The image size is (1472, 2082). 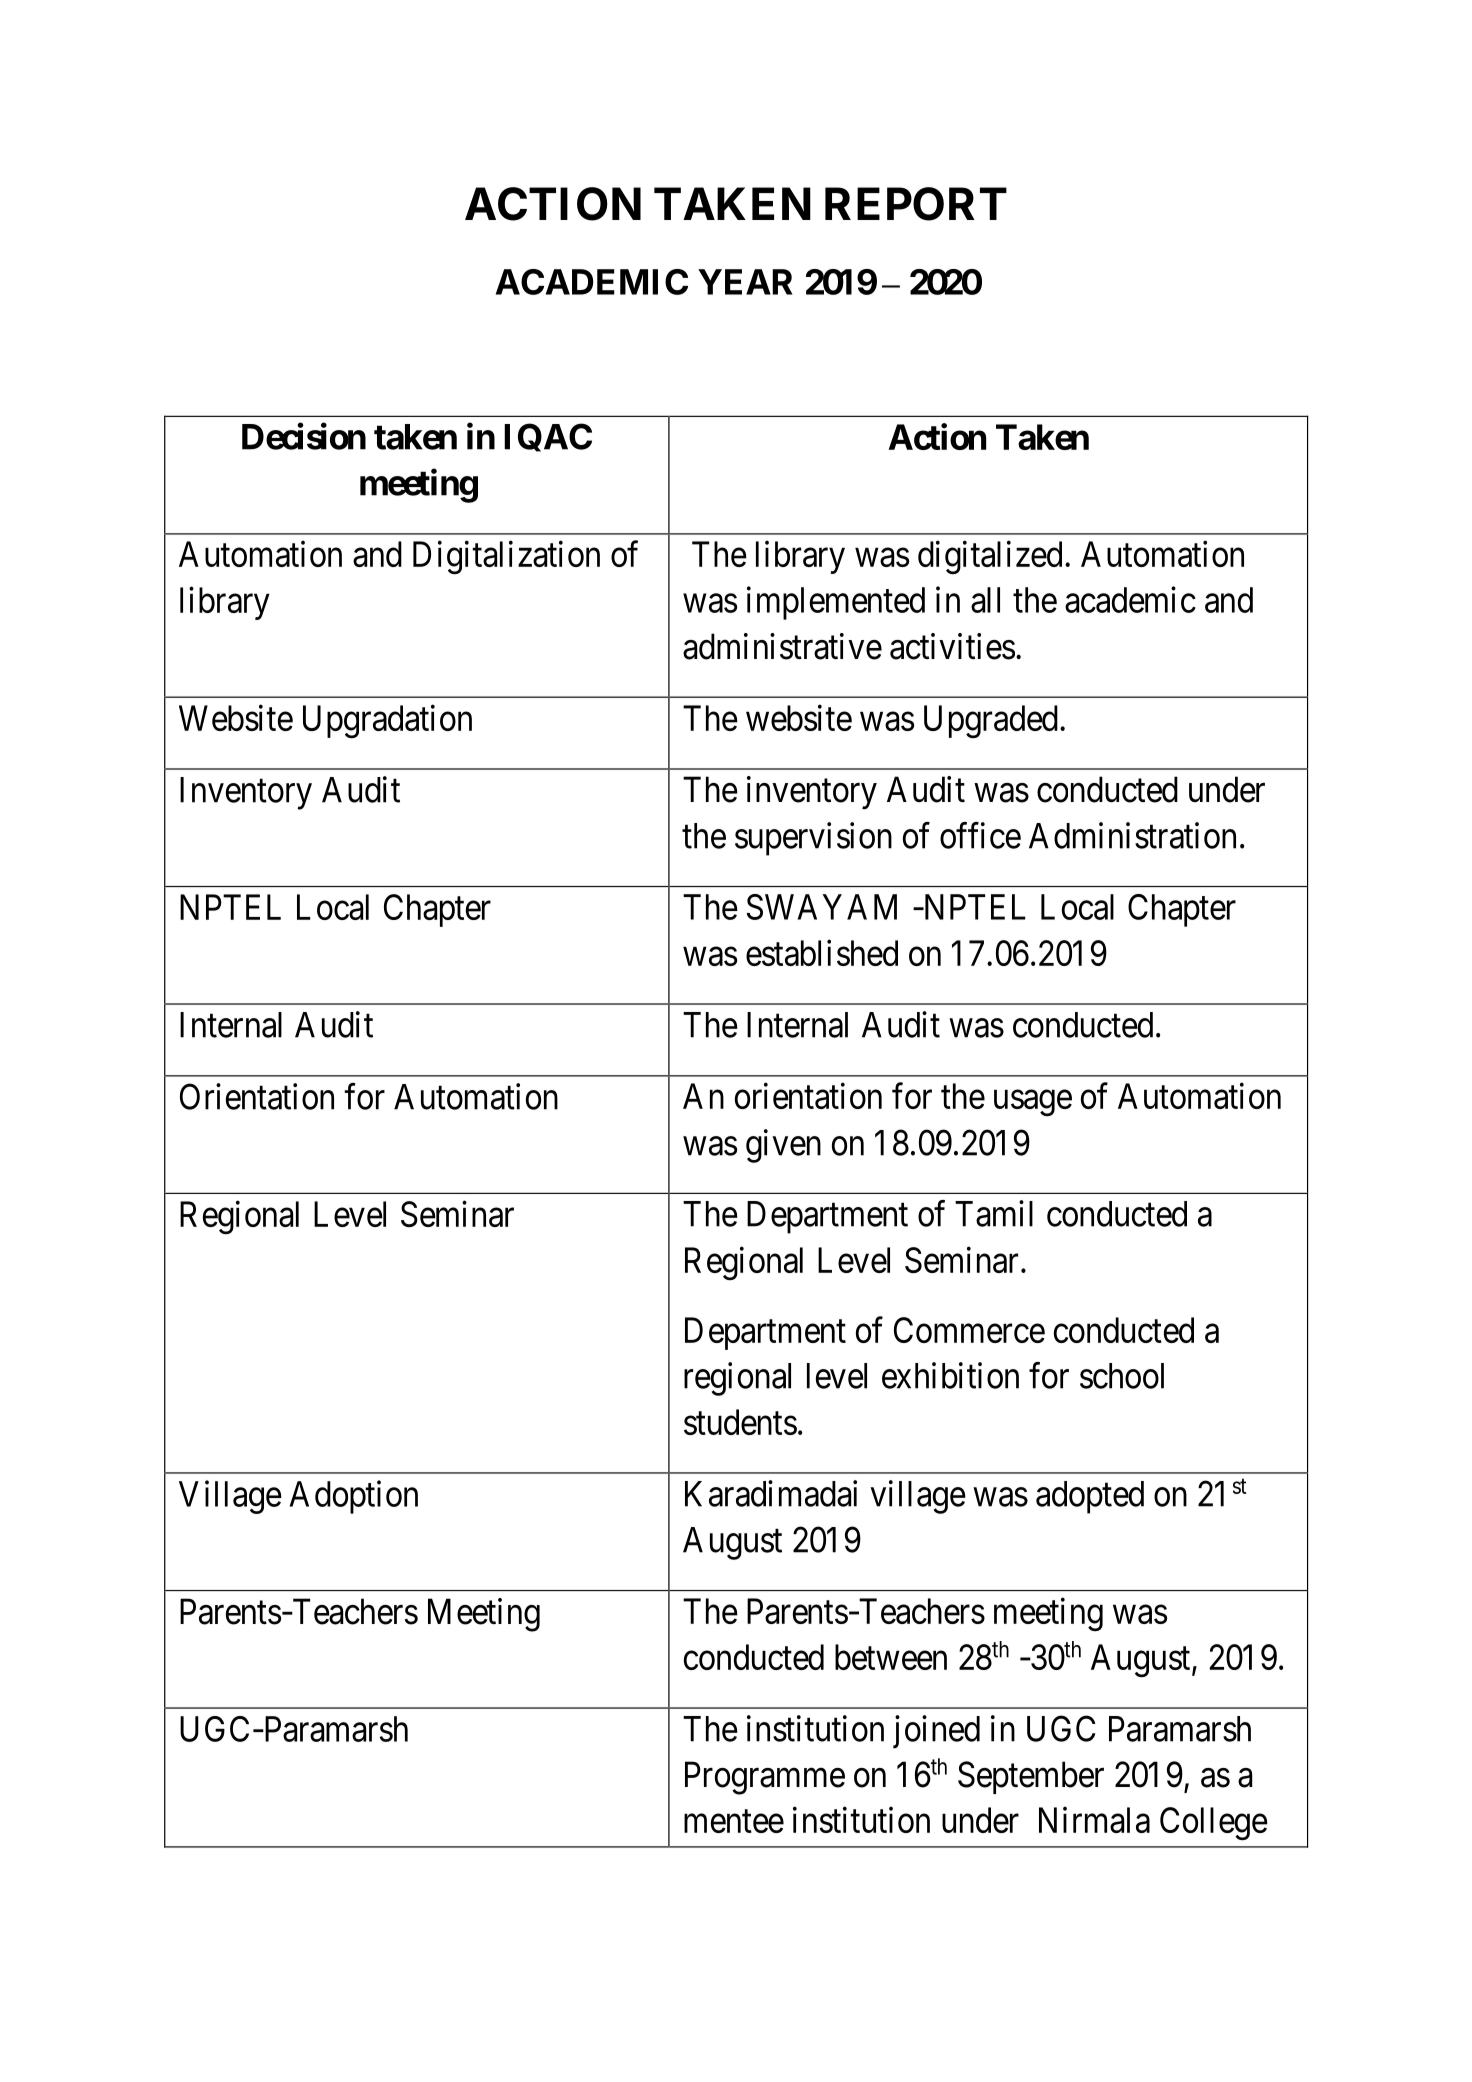 What do you see at coordinates (304, 436) in the screenshot?
I see `Decision` at bounding box center [304, 436].
